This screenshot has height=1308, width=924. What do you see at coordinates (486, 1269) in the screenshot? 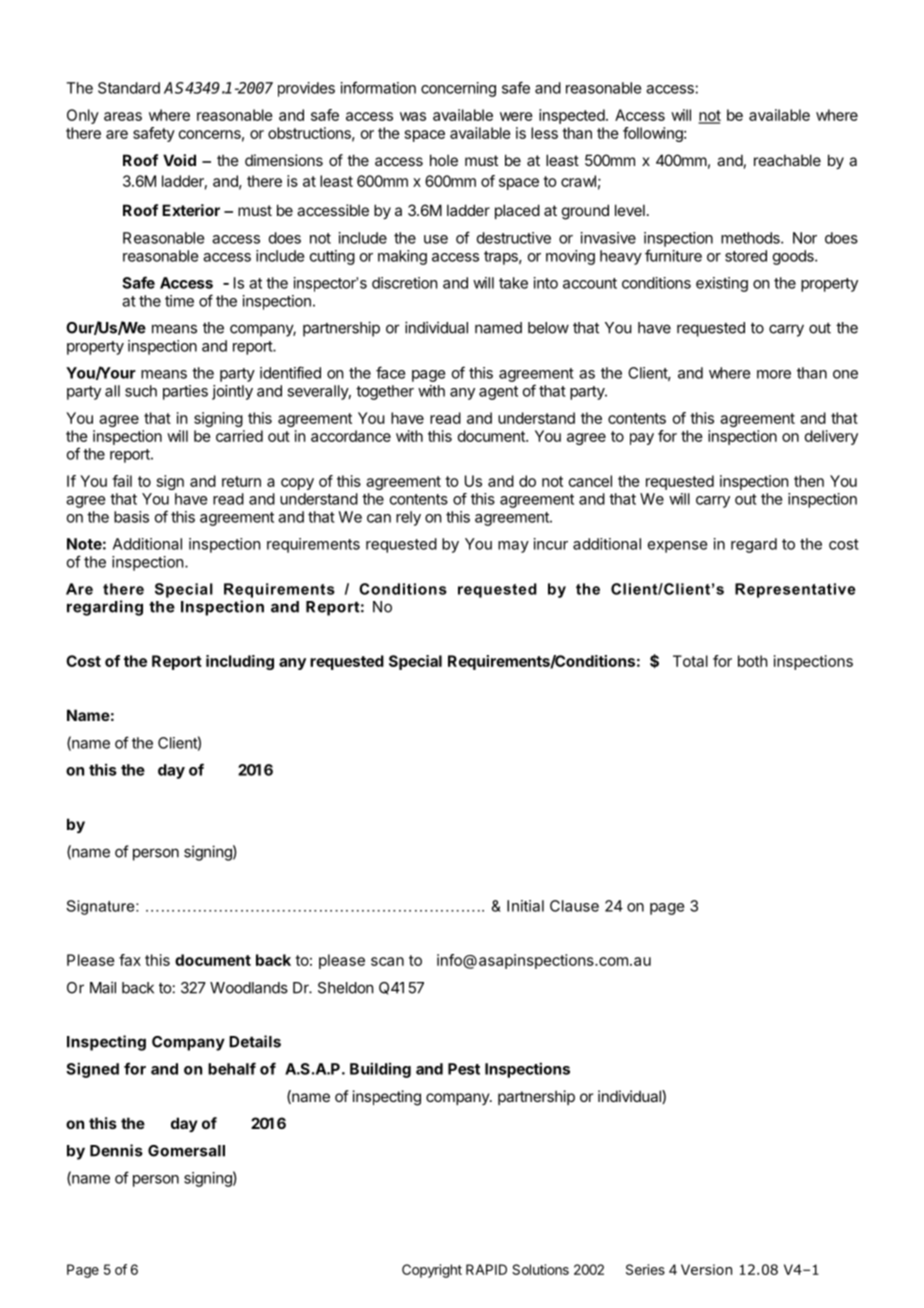
I see `RAPID` at bounding box center [486, 1269].
